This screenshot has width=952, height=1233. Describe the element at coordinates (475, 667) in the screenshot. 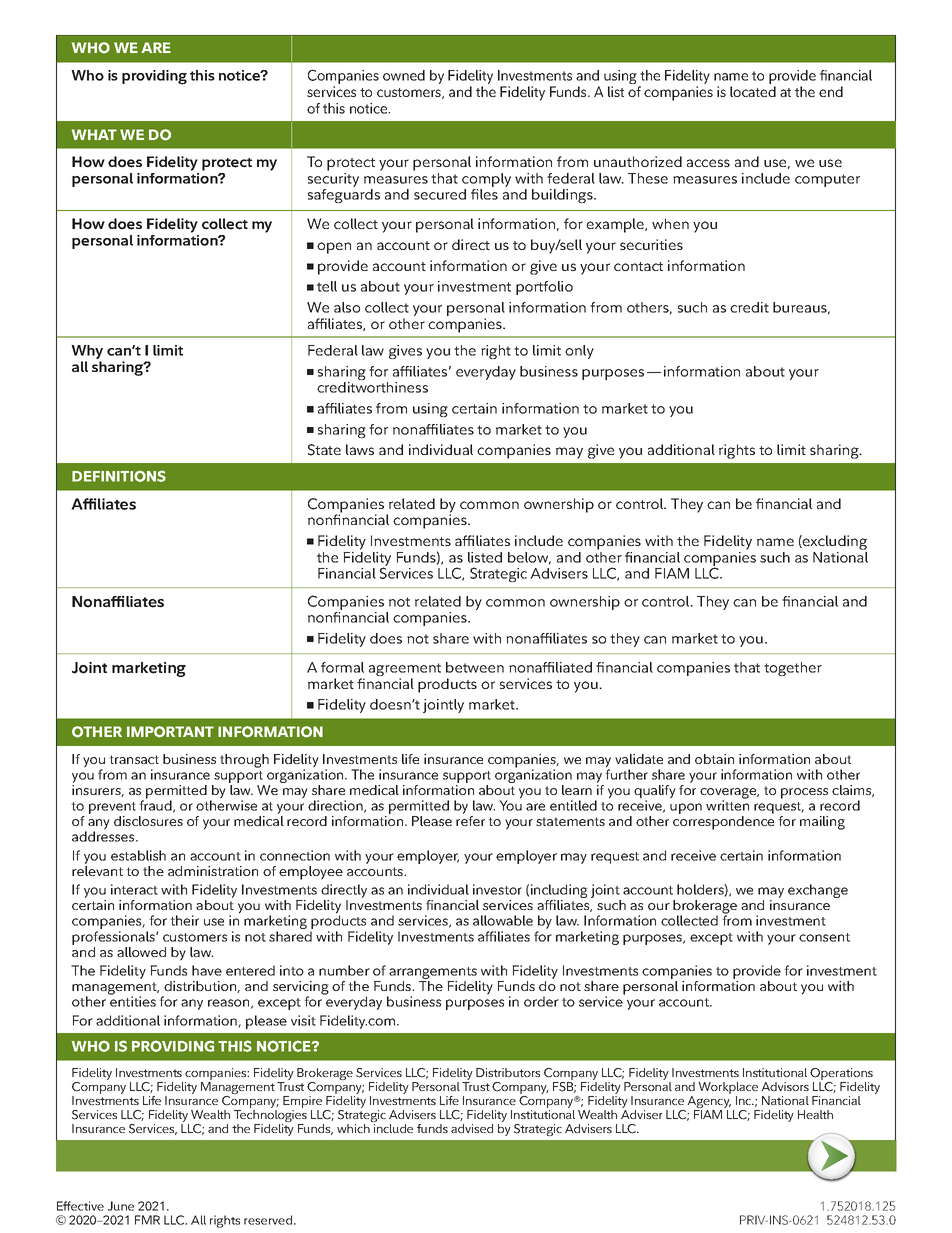

I see `between` at that location.
